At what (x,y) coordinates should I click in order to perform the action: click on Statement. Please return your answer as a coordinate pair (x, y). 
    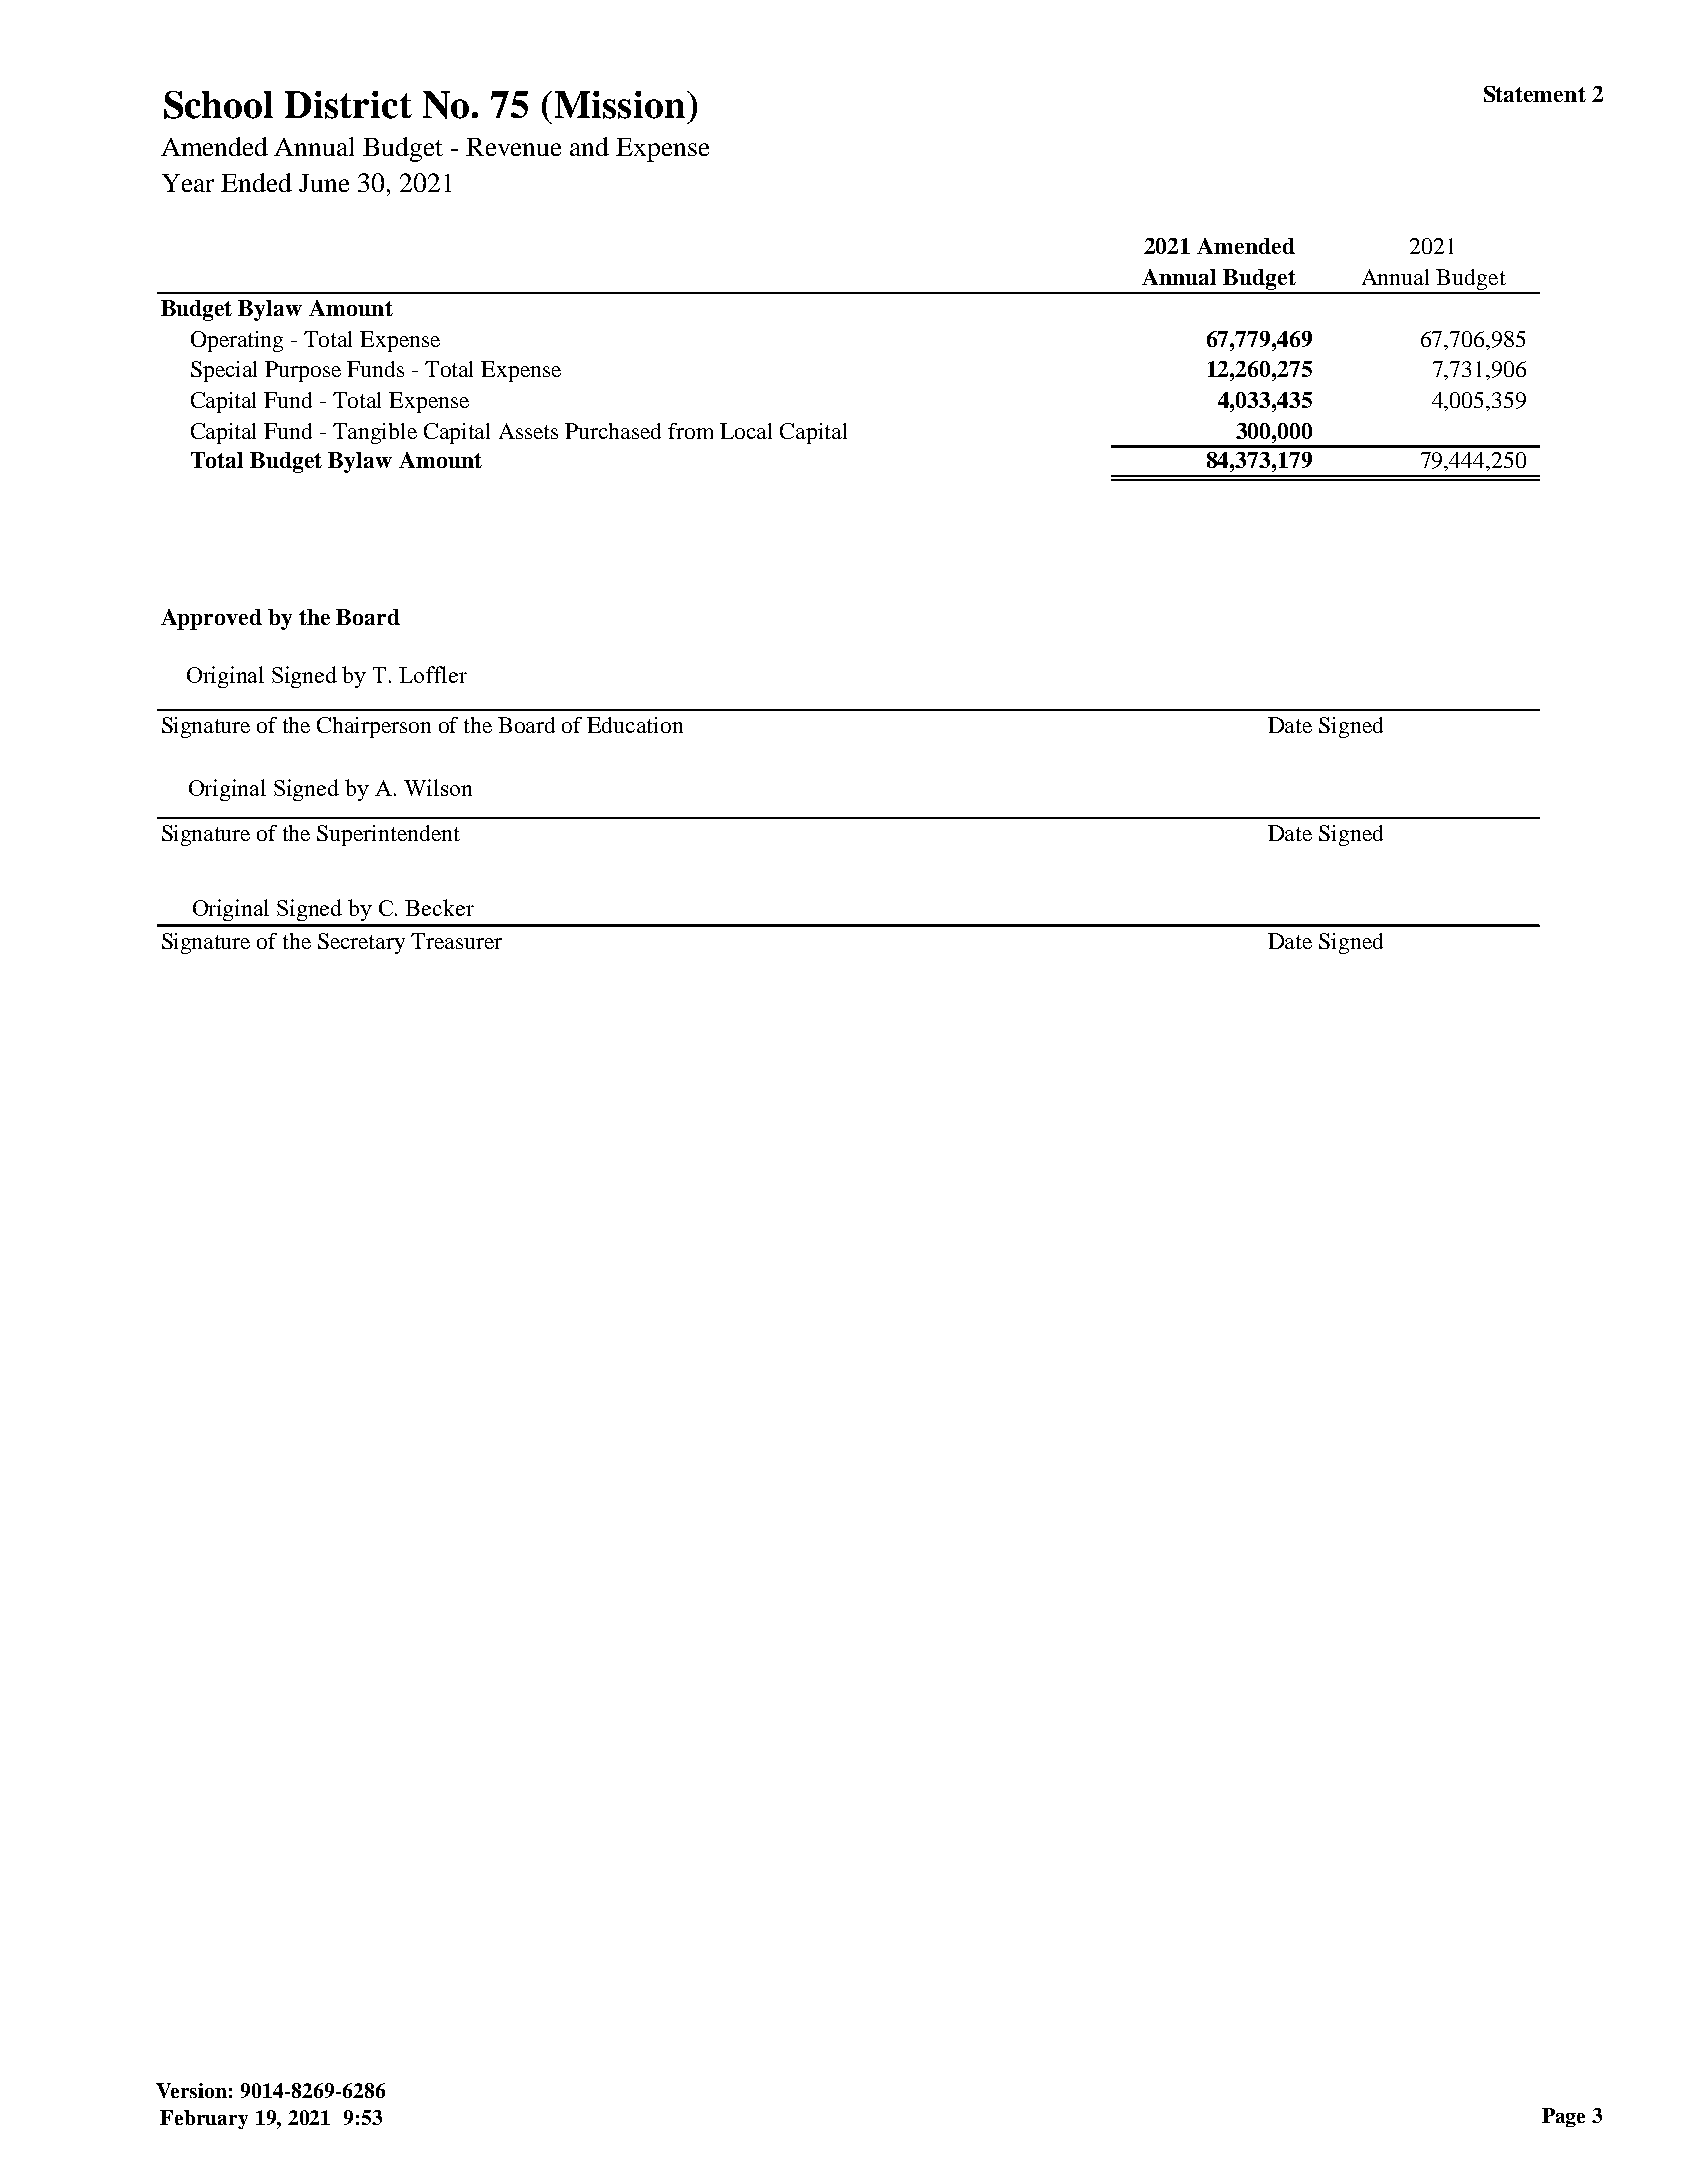
    Looking at the image, I should click on (1535, 94).
